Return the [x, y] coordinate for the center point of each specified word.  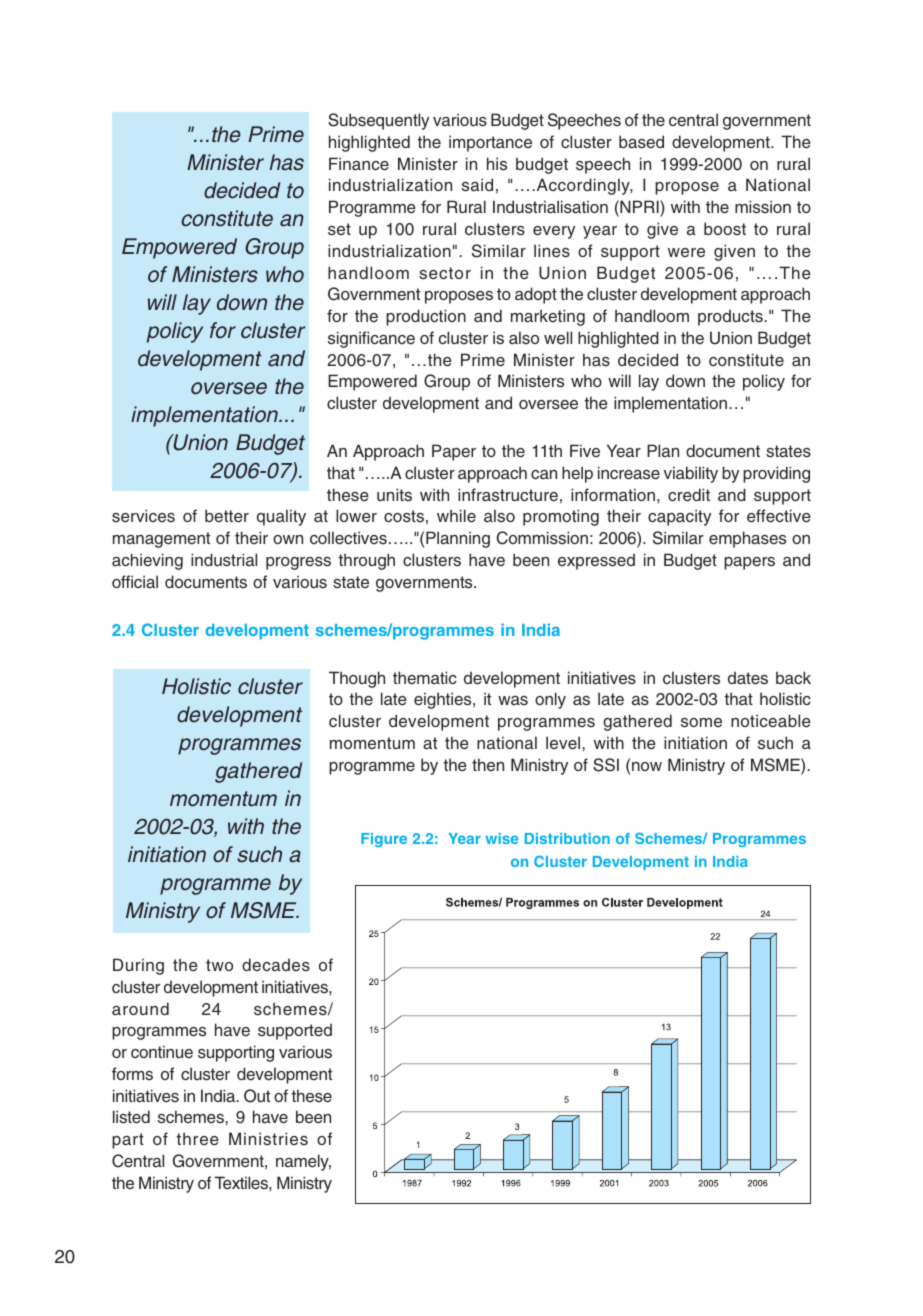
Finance [359, 164]
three [197, 1139]
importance [490, 143]
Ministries [268, 1139]
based [641, 142]
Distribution [567, 838]
